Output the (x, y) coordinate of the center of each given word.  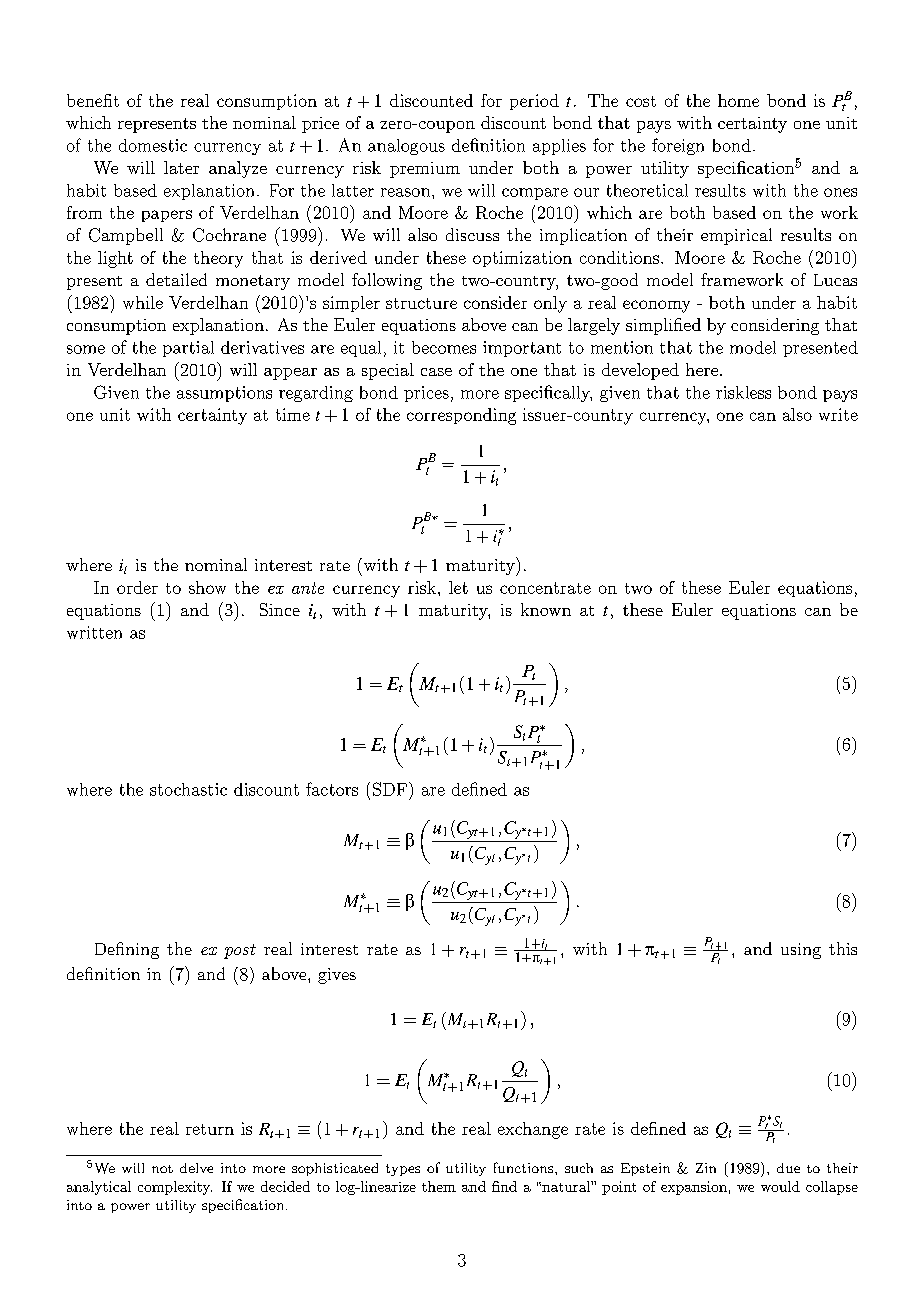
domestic (153, 145)
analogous (406, 147)
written (94, 632)
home (738, 100)
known (546, 609)
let (458, 587)
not (162, 1169)
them (439, 1186)
